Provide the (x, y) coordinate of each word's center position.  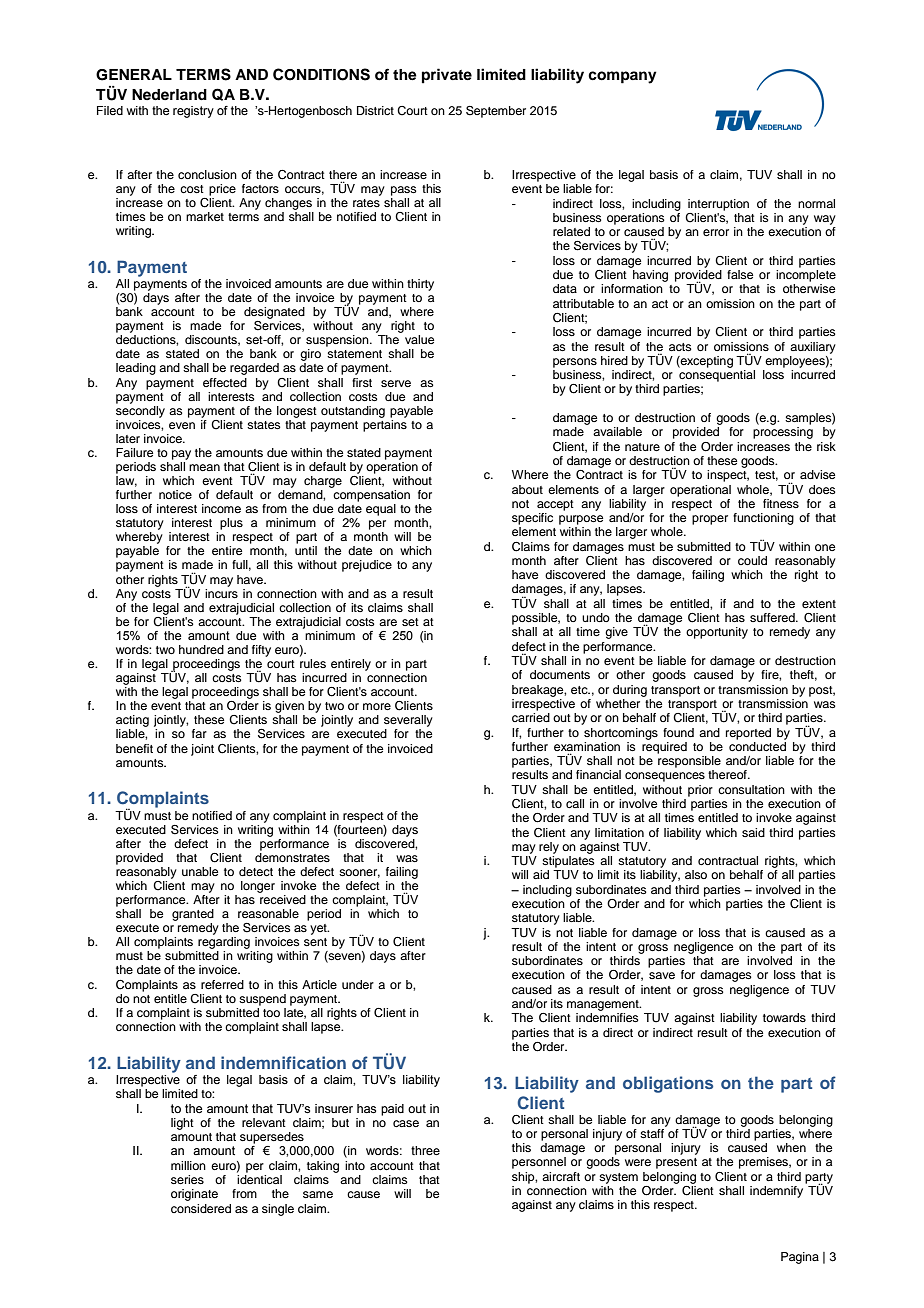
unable (200, 871)
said (753, 832)
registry (193, 112)
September (496, 112)
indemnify (778, 1190)
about (527, 489)
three (425, 1150)
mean (204, 467)
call (575, 803)
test (766, 476)
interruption (718, 205)
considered (201, 1208)
